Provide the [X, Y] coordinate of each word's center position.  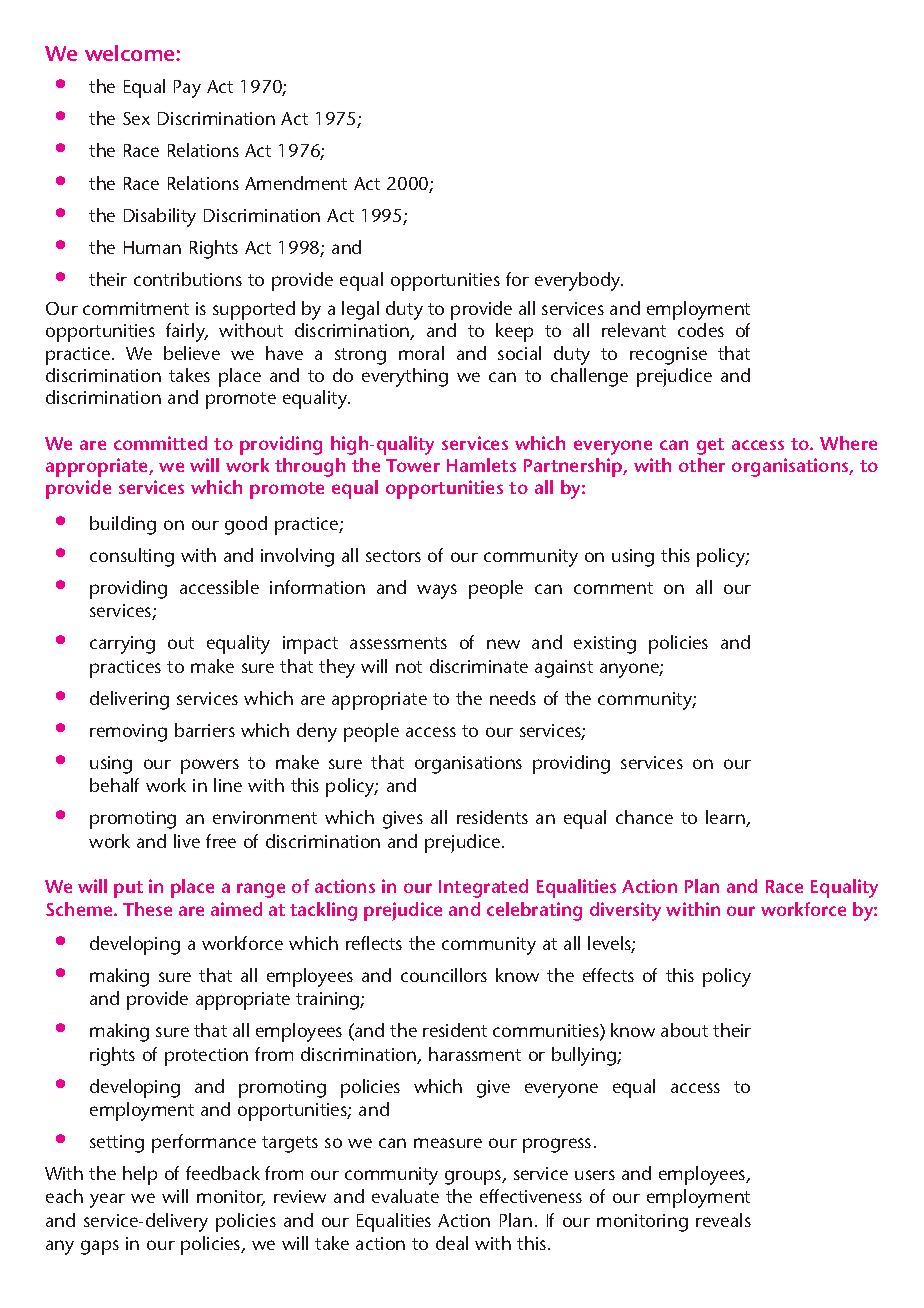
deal [452, 1243]
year [107, 1200]
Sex [136, 118]
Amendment [296, 183]
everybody [579, 281]
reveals [723, 1220]
